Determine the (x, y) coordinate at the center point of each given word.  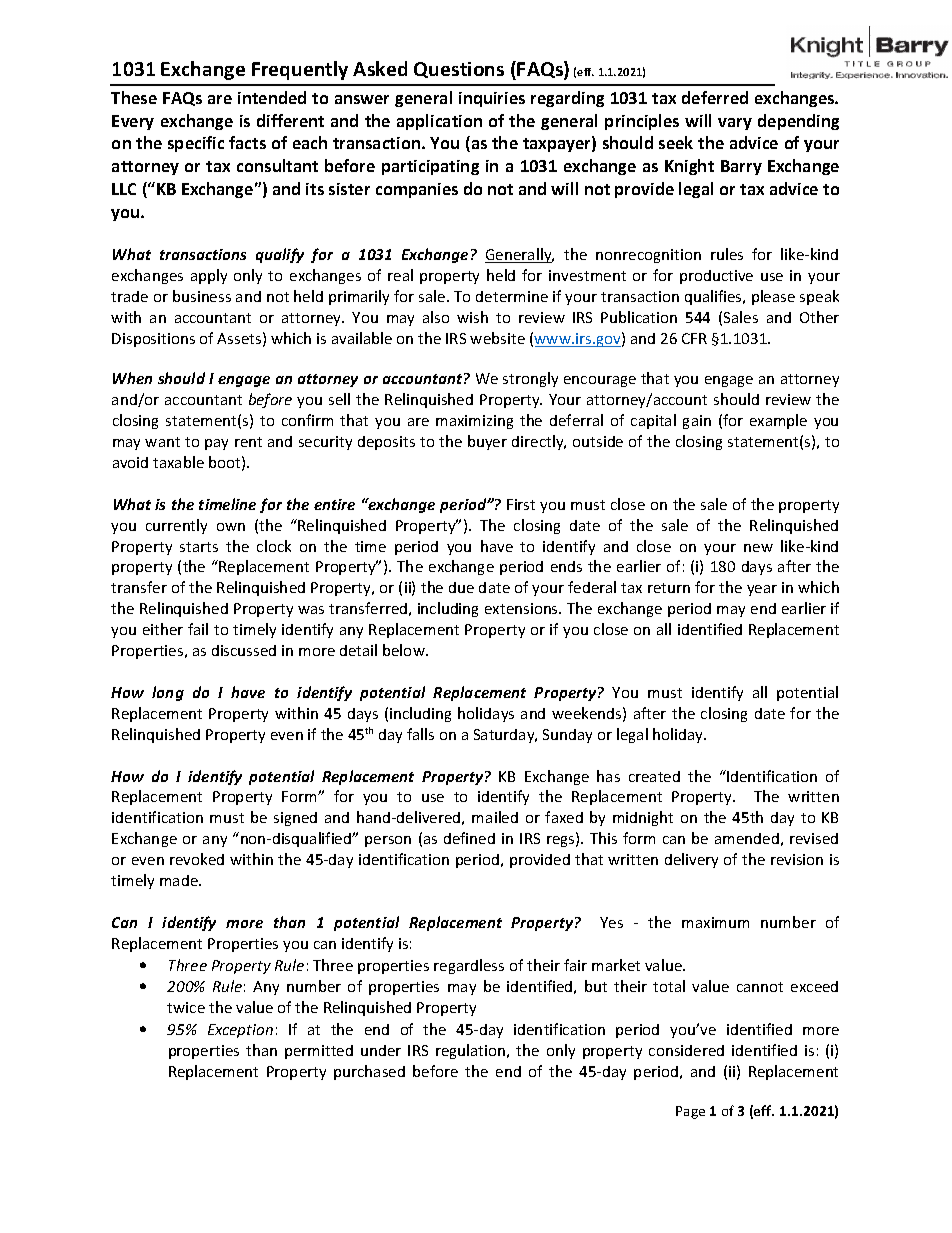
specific (196, 144)
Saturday (505, 736)
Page (690, 1112)
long (168, 693)
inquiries (492, 99)
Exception (240, 1031)
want (162, 442)
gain (697, 422)
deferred (715, 97)
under (381, 1050)
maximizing (474, 422)
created (654, 776)
